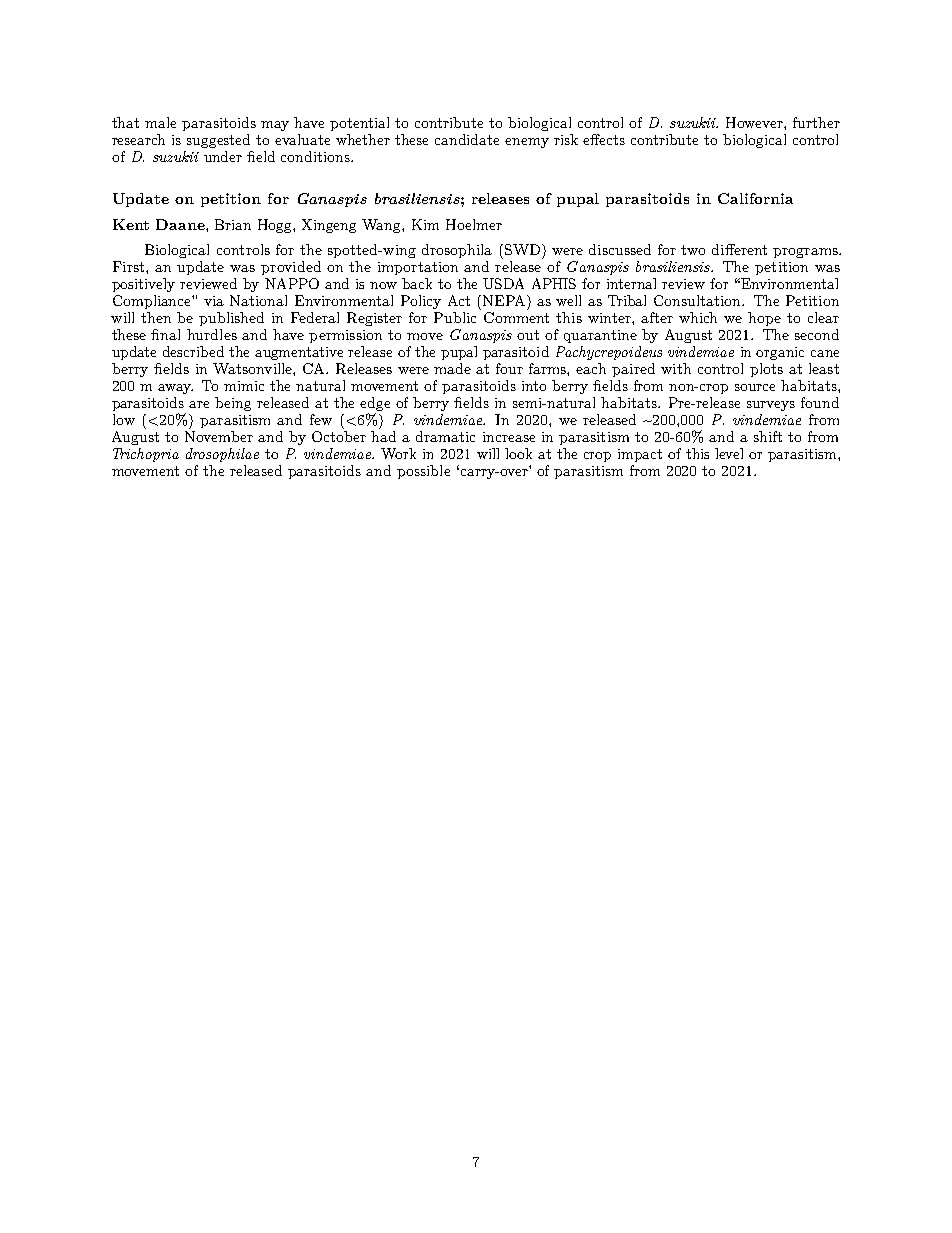 This document has width=952, height=1233. What do you see at coordinates (467, 139) in the document?
I see `candidate` at bounding box center [467, 139].
